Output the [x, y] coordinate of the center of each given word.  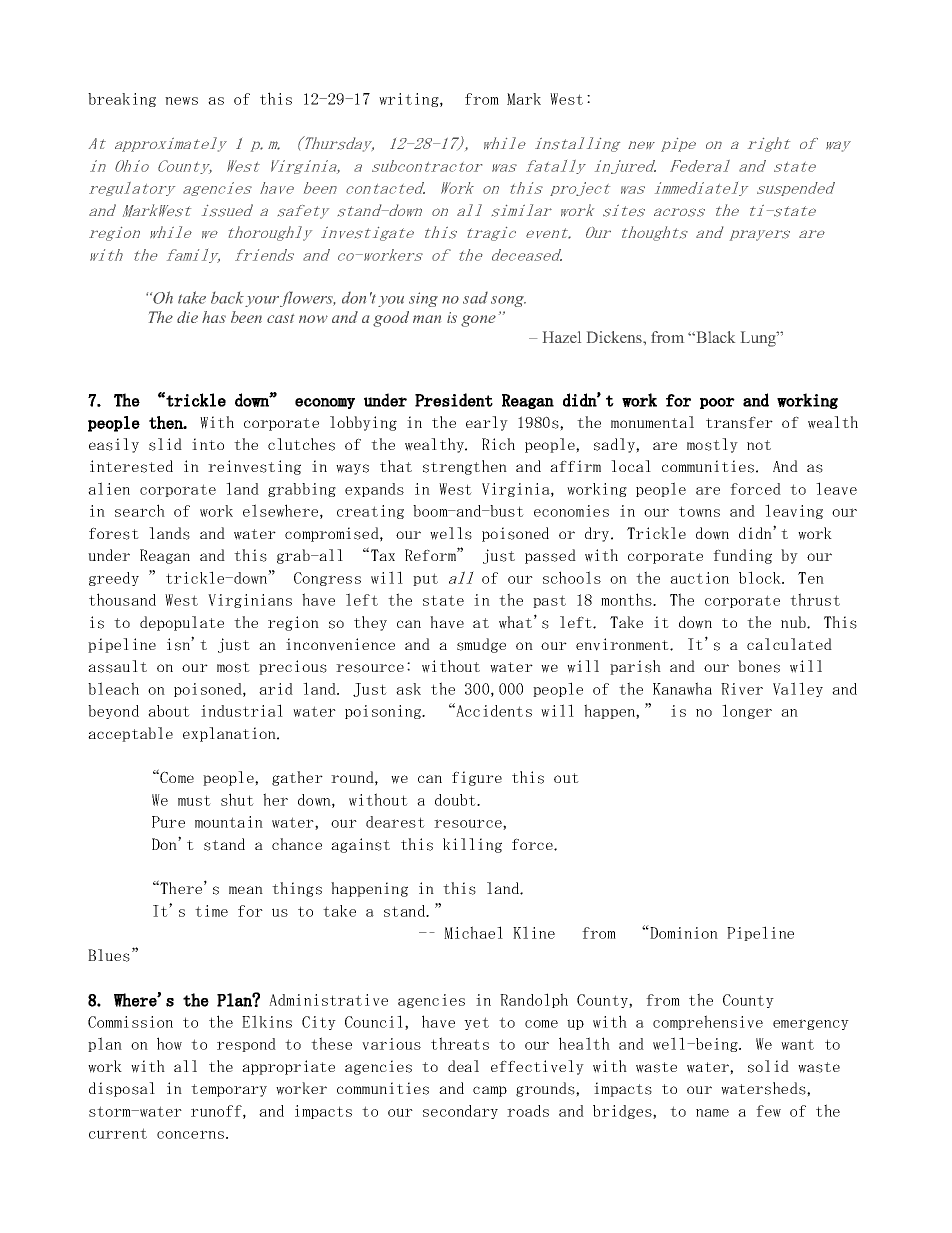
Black [714, 337]
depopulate [182, 623]
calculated [789, 644]
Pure [168, 822]
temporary [229, 1090]
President [454, 400]
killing [472, 845]
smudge [481, 645]
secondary [460, 1112]
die [187, 317]
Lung [760, 339]
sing [423, 299]
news [181, 101]
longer [747, 711]
